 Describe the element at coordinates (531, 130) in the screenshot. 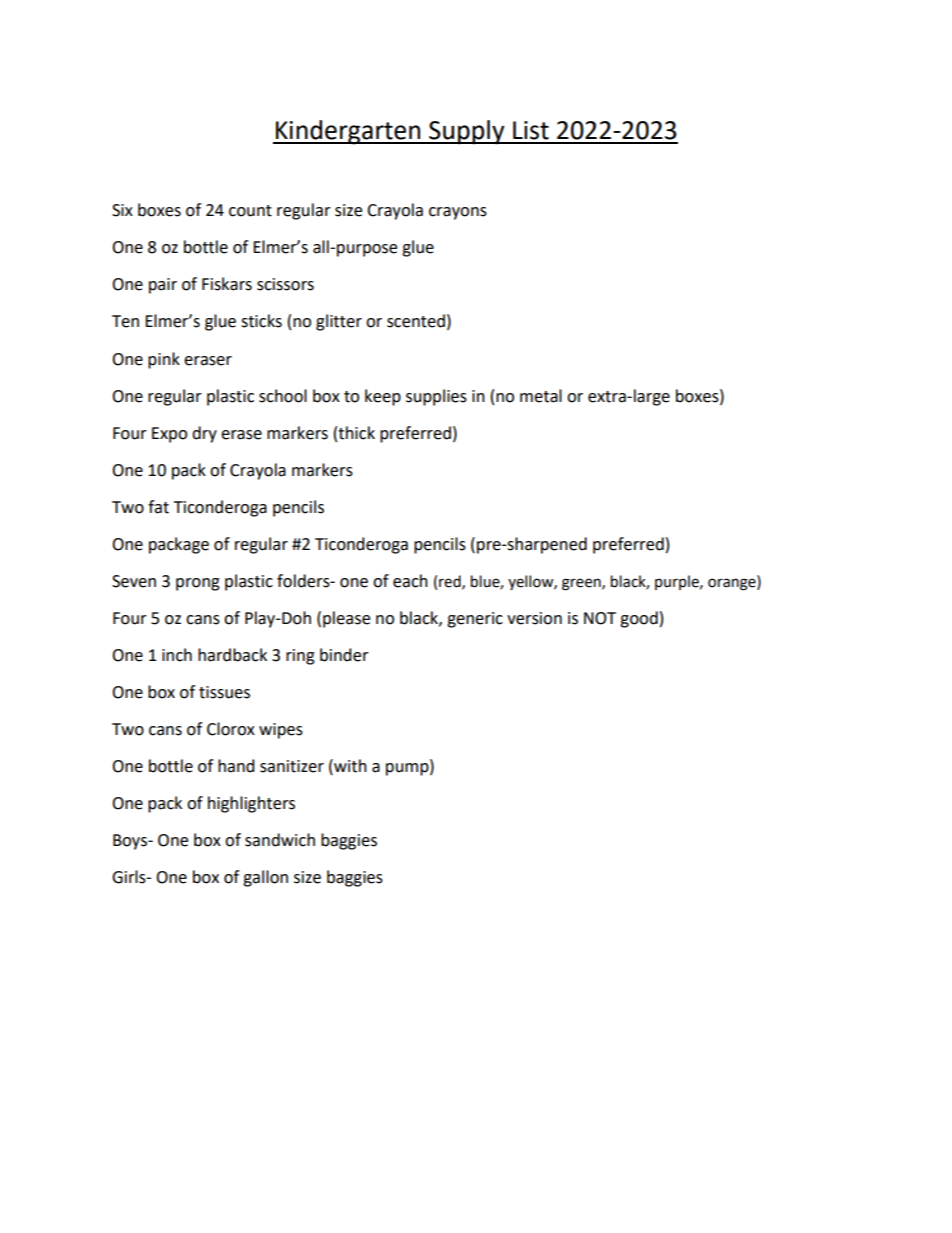

I see `List` at that location.
